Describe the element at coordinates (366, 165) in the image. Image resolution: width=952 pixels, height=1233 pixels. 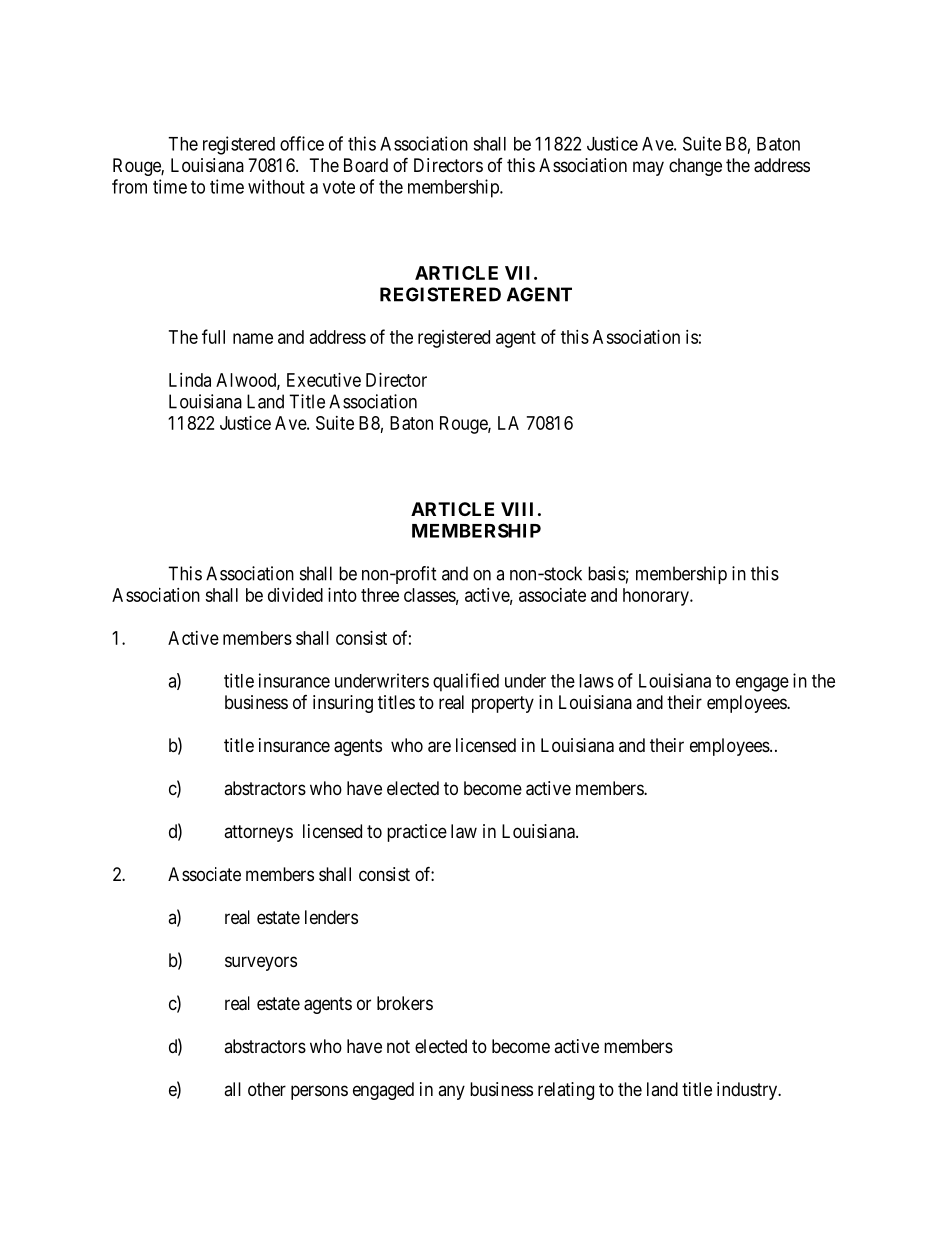
I see `Board` at that location.
